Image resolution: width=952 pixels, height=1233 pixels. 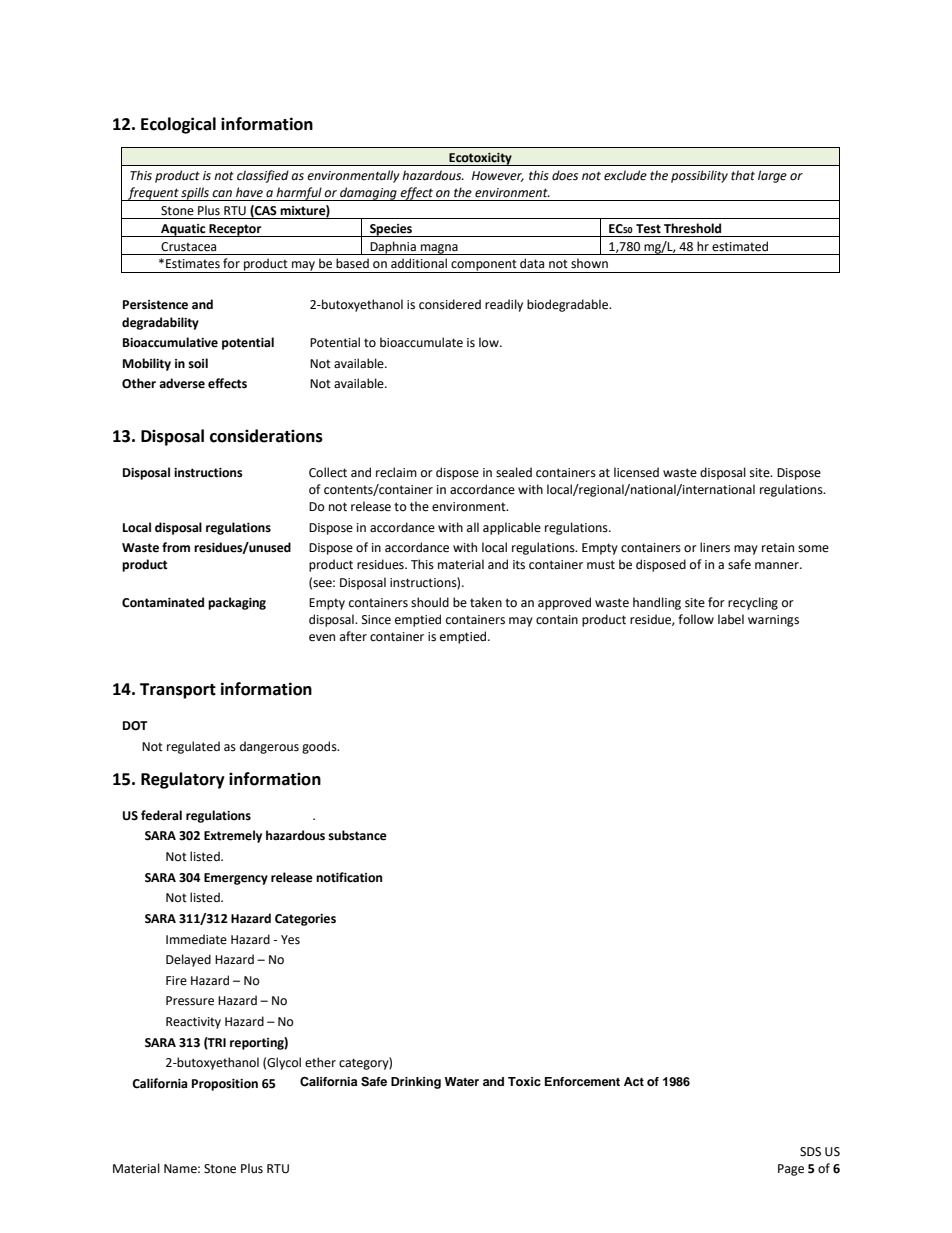 What do you see at coordinates (222, 193) in the image?
I see `can` at bounding box center [222, 193].
